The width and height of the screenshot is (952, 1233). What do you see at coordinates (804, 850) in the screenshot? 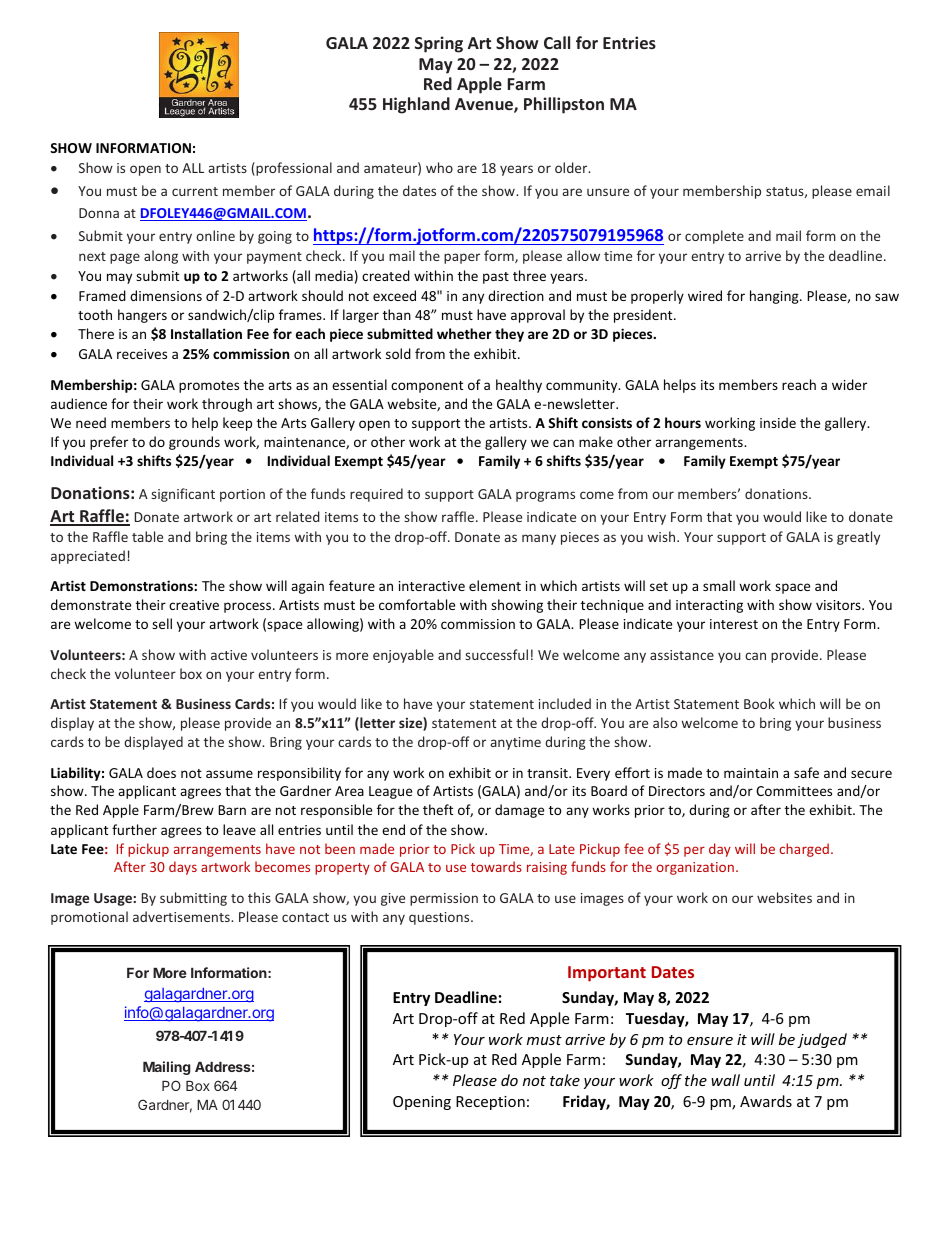
I see `charged` at bounding box center [804, 850].
